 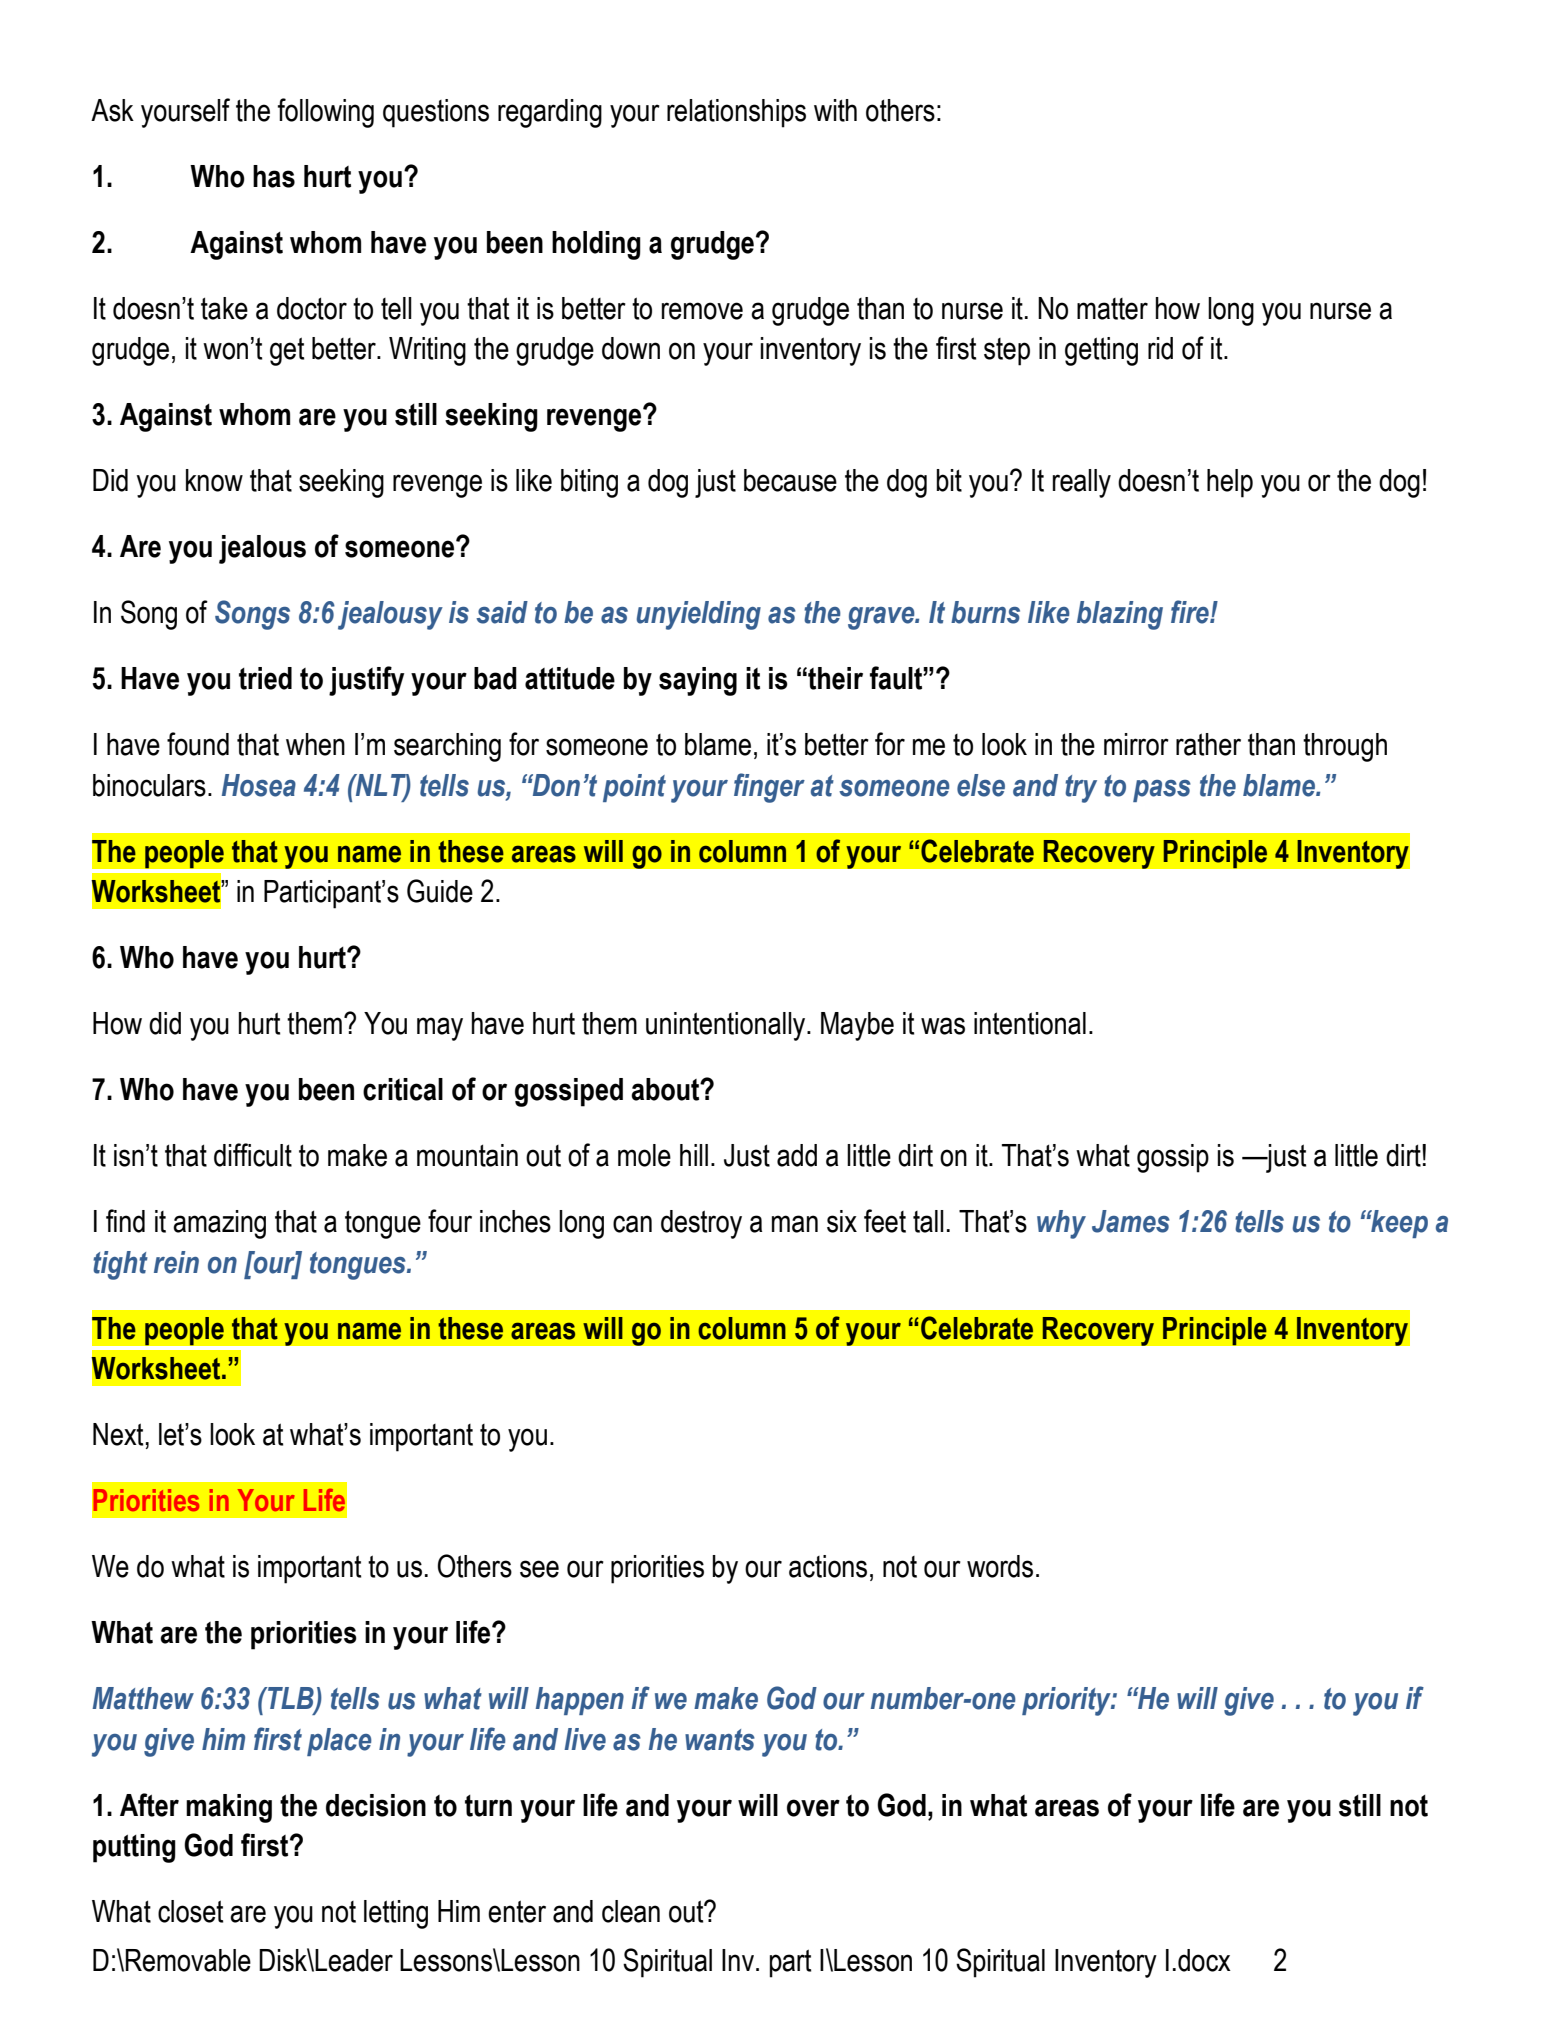 I want to click on making, so click(x=229, y=1808).
